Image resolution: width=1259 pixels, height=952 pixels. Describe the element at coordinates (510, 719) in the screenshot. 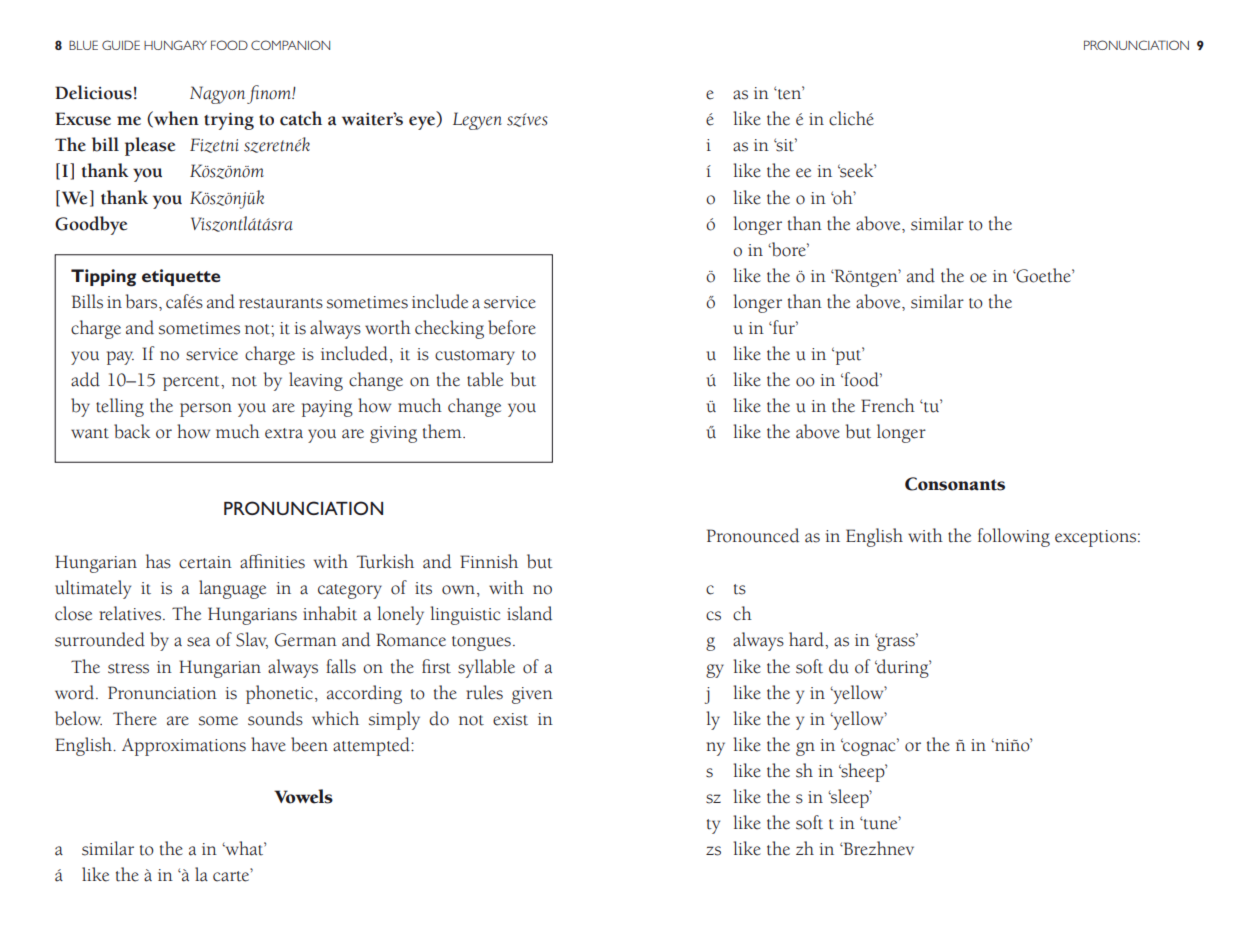

I see `exist` at that location.
